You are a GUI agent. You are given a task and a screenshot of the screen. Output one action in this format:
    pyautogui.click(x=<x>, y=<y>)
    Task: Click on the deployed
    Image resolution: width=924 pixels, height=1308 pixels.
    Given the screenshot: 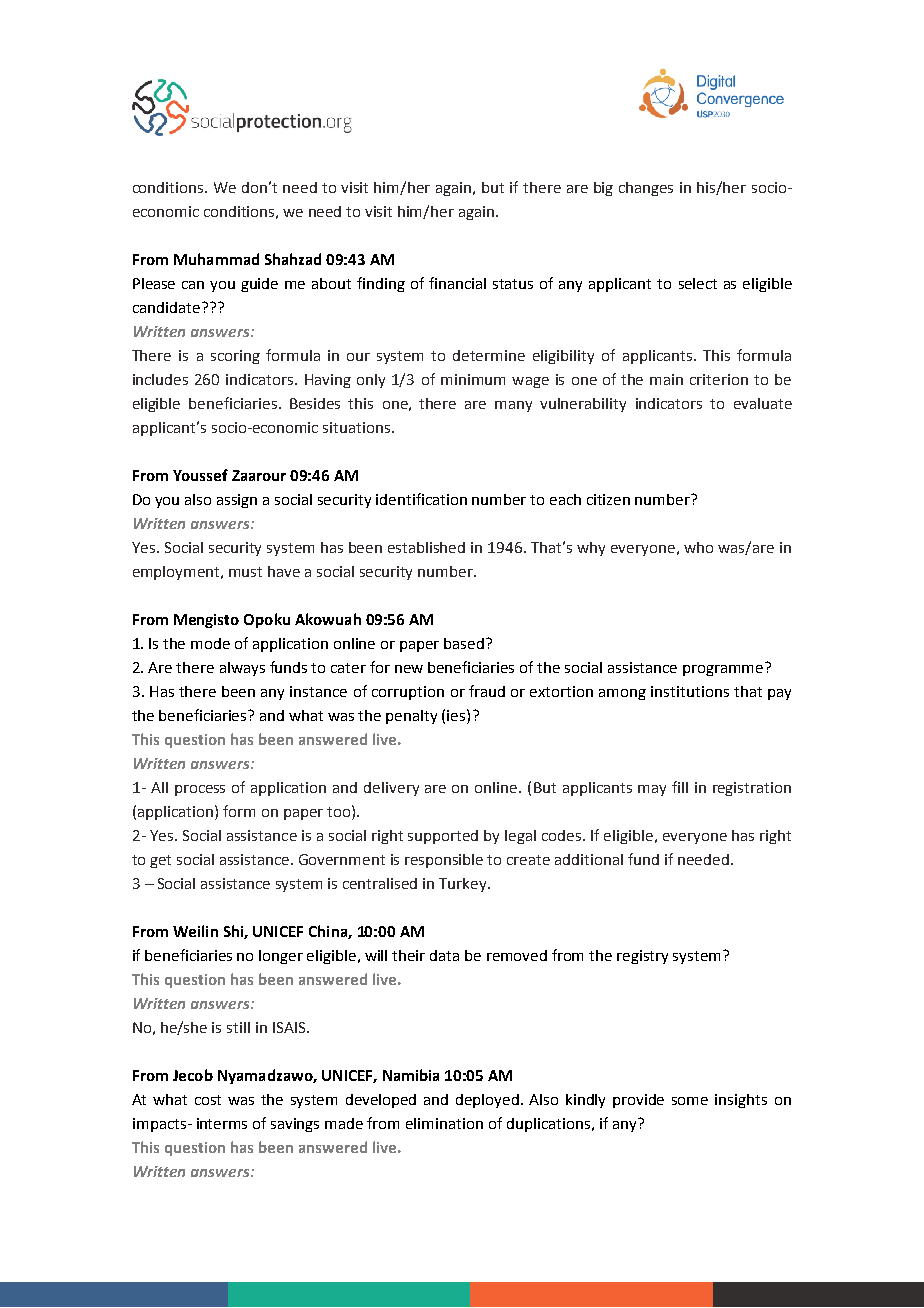 What is the action you would take?
    pyautogui.click(x=489, y=1101)
